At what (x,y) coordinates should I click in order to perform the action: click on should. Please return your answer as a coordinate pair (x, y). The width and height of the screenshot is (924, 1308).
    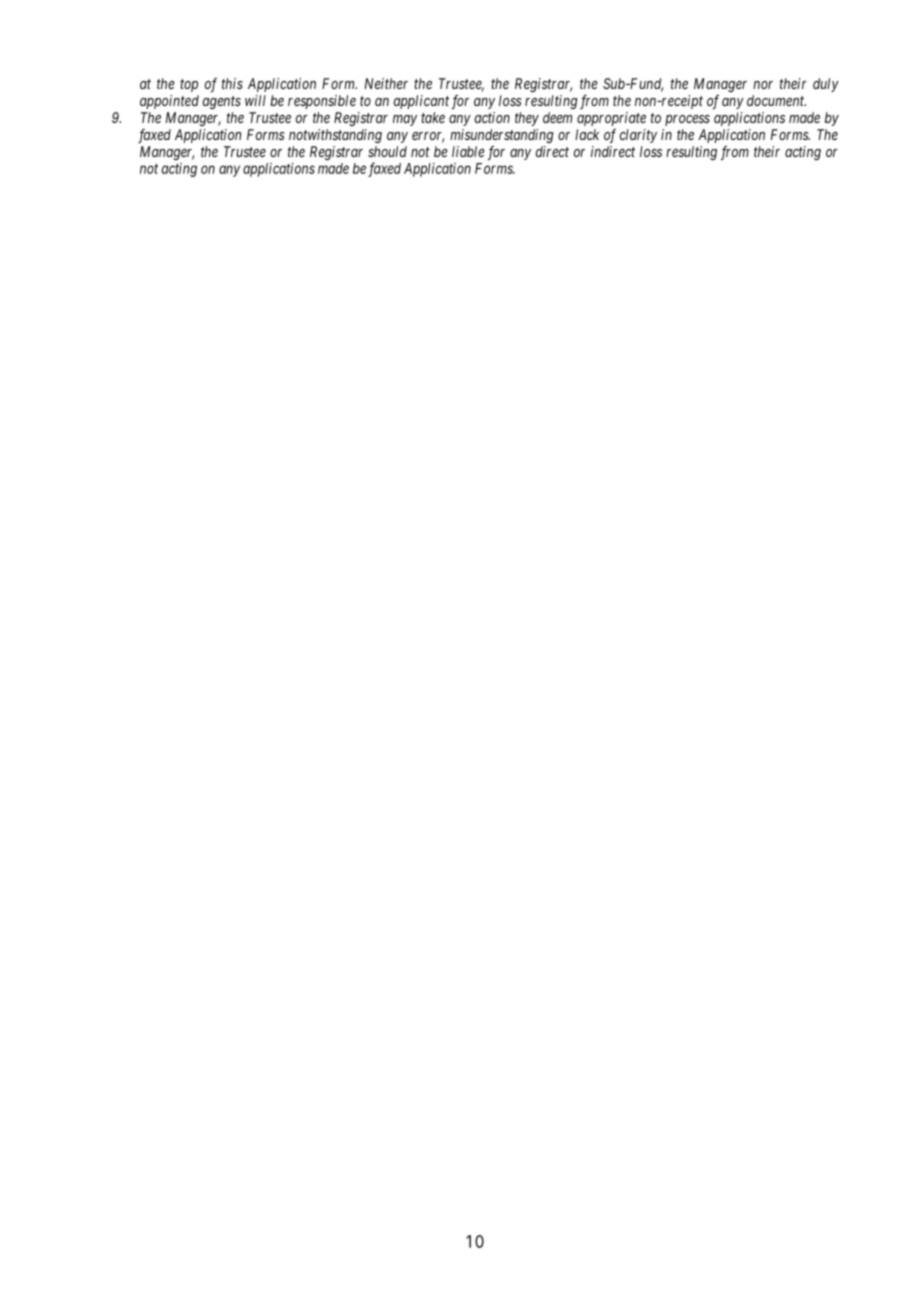
    Looking at the image, I should click on (387, 151).
